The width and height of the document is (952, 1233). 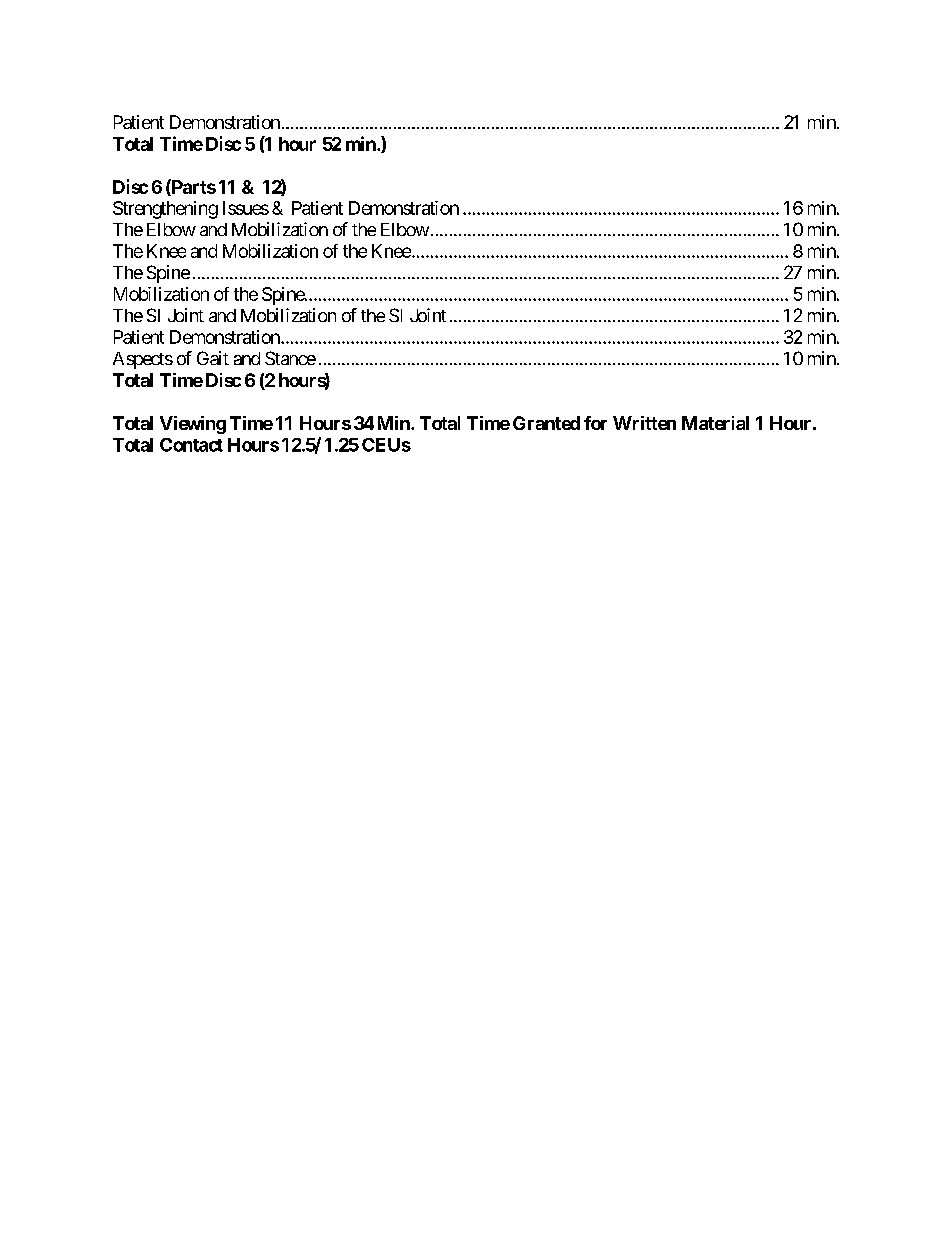 I want to click on Aspects, so click(x=143, y=360).
